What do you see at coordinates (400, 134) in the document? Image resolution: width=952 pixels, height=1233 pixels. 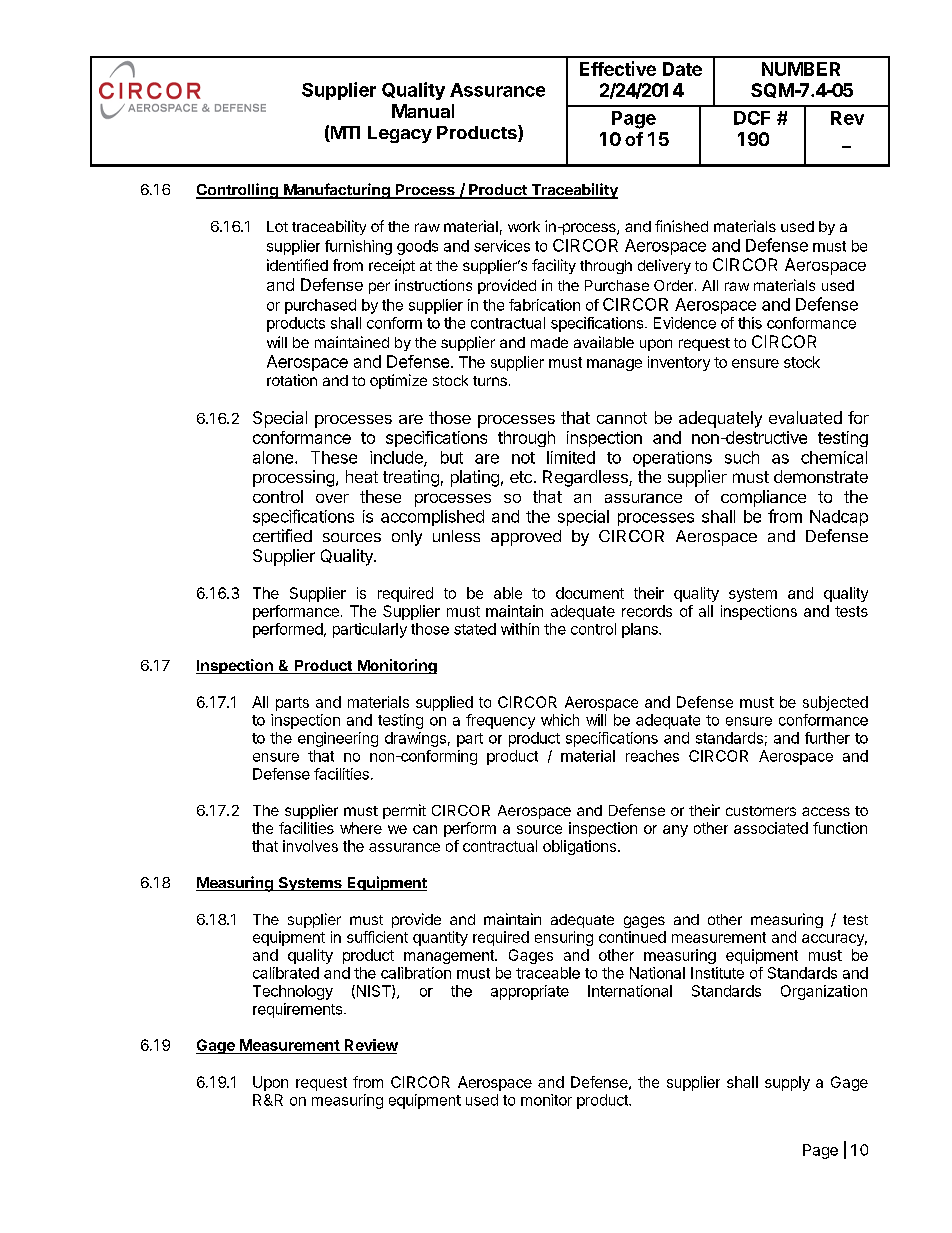 I see `Legacy` at bounding box center [400, 134].
